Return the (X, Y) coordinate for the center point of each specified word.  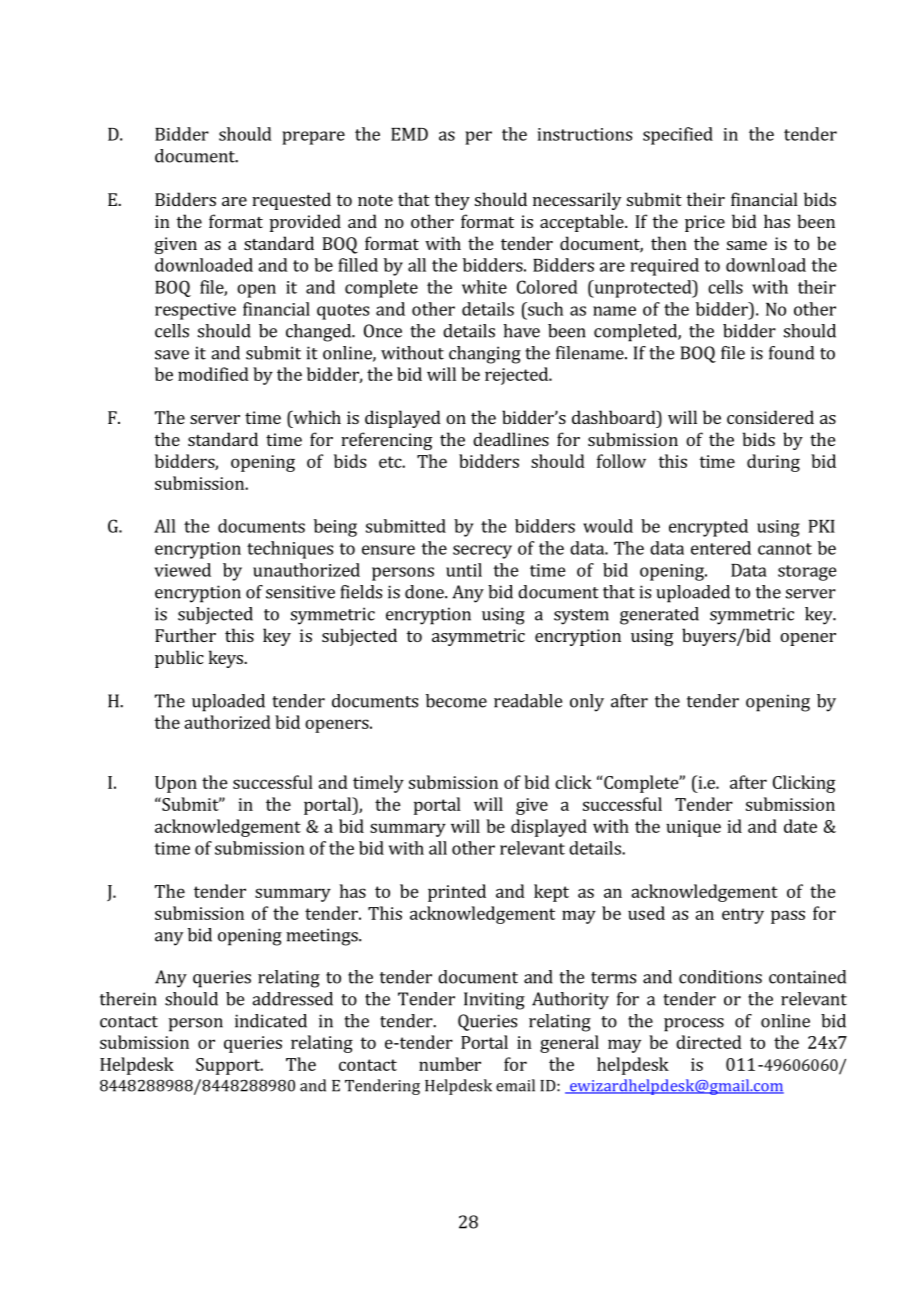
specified (678, 136)
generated (659, 616)
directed (709, 1042)
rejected (517, 376)
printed (457, 893)
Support (229, 1066)
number (450, 1064)
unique (693, 828)
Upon (176, 784)
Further (185, 635)
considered (770, 417)
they (452, 201)
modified (213, 374)
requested (291, 201)
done (425, 592)
